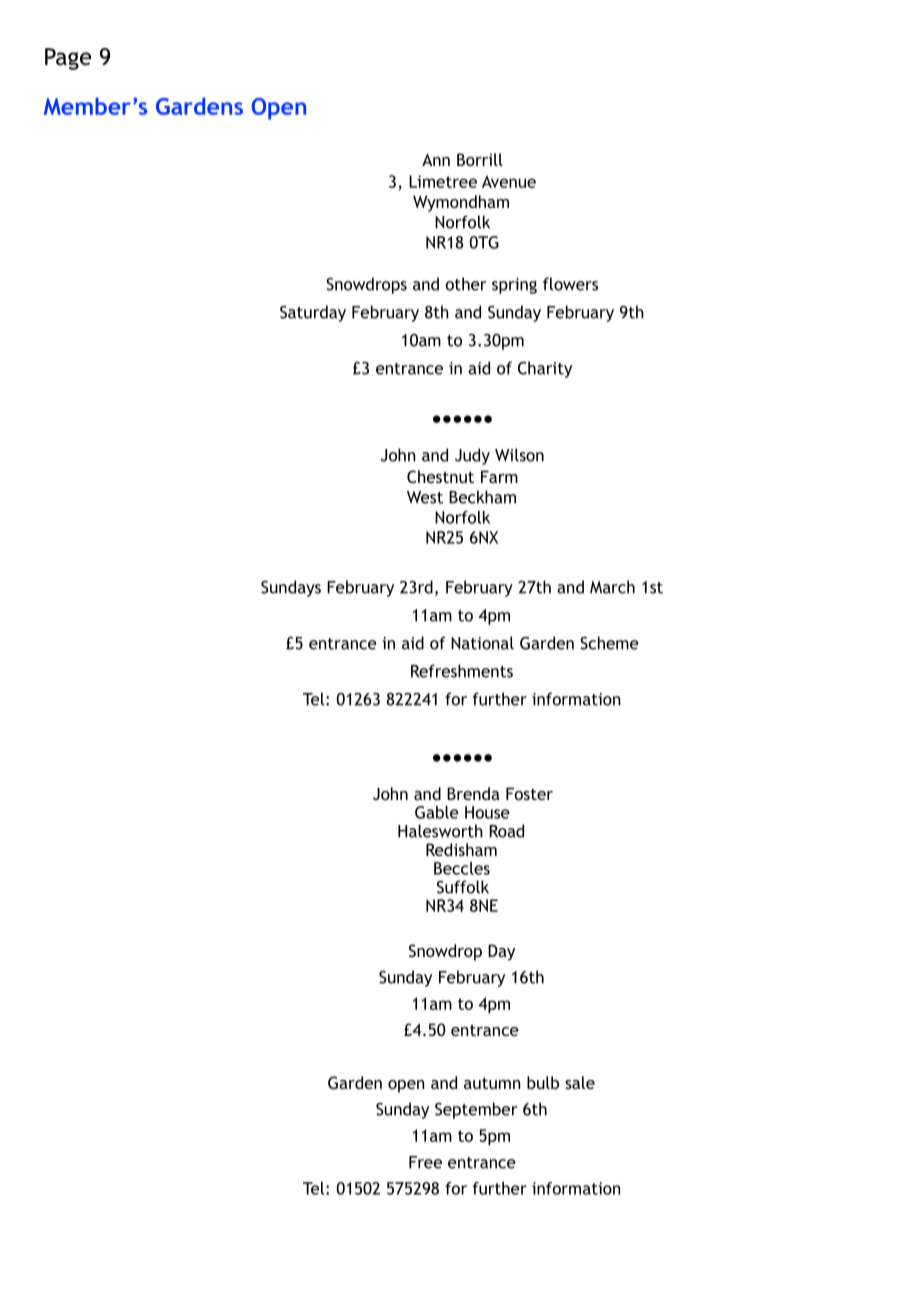 The image size is (924, 1308). I want to click on September, so click(476, 1110).
